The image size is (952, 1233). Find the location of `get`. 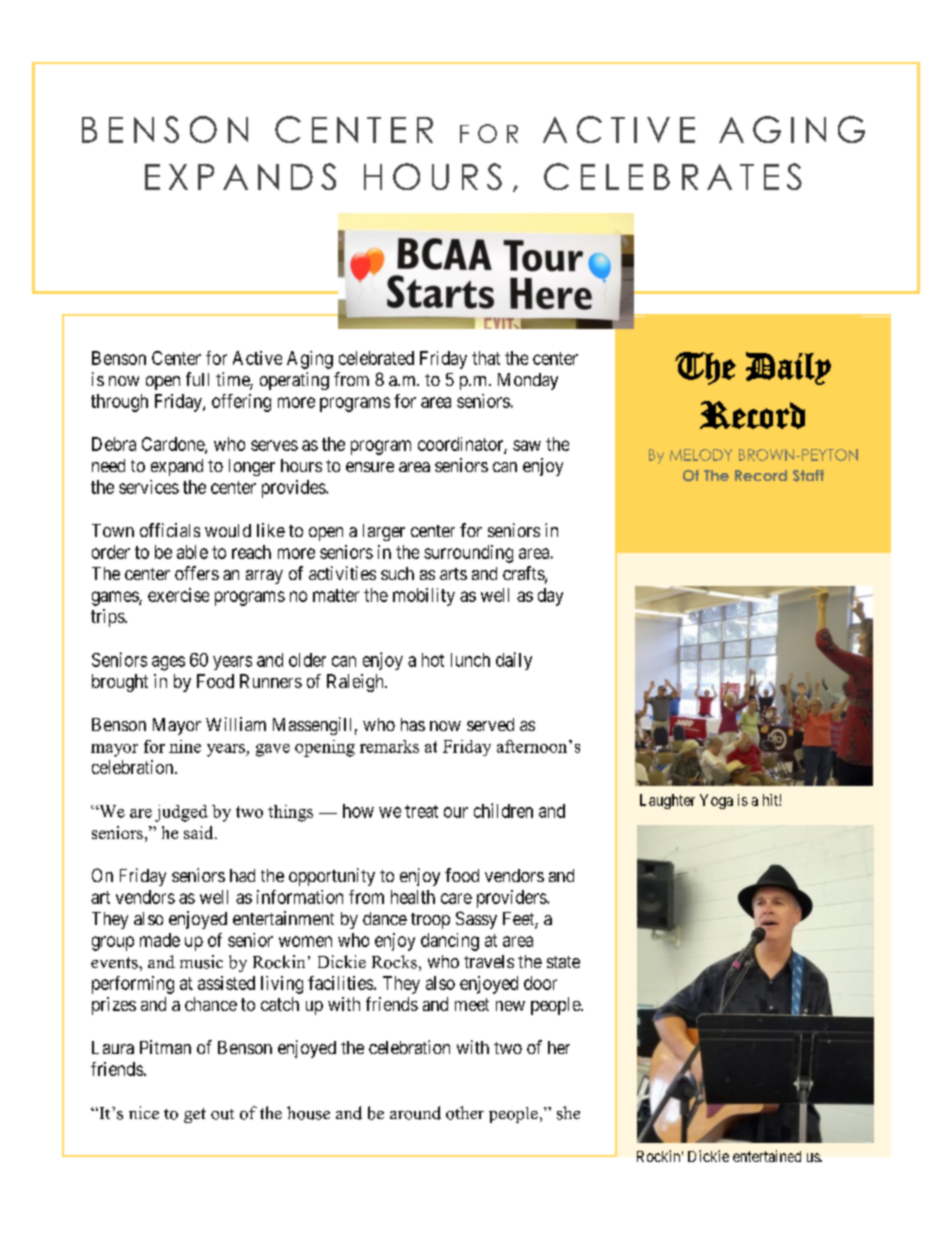

get is located at coordinates (195, 1115).
